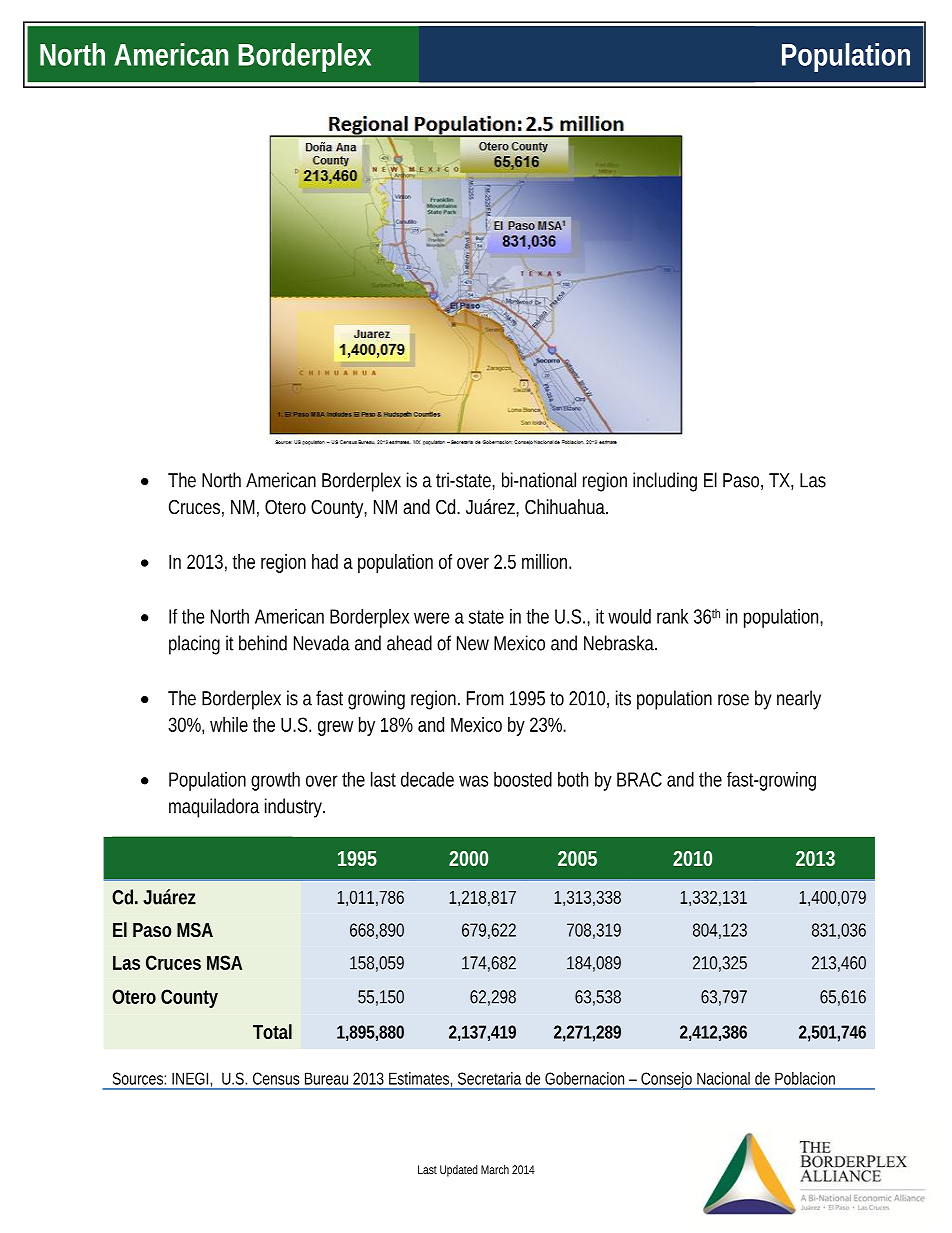  I want to click on Estimates, so click(420, 1079).
